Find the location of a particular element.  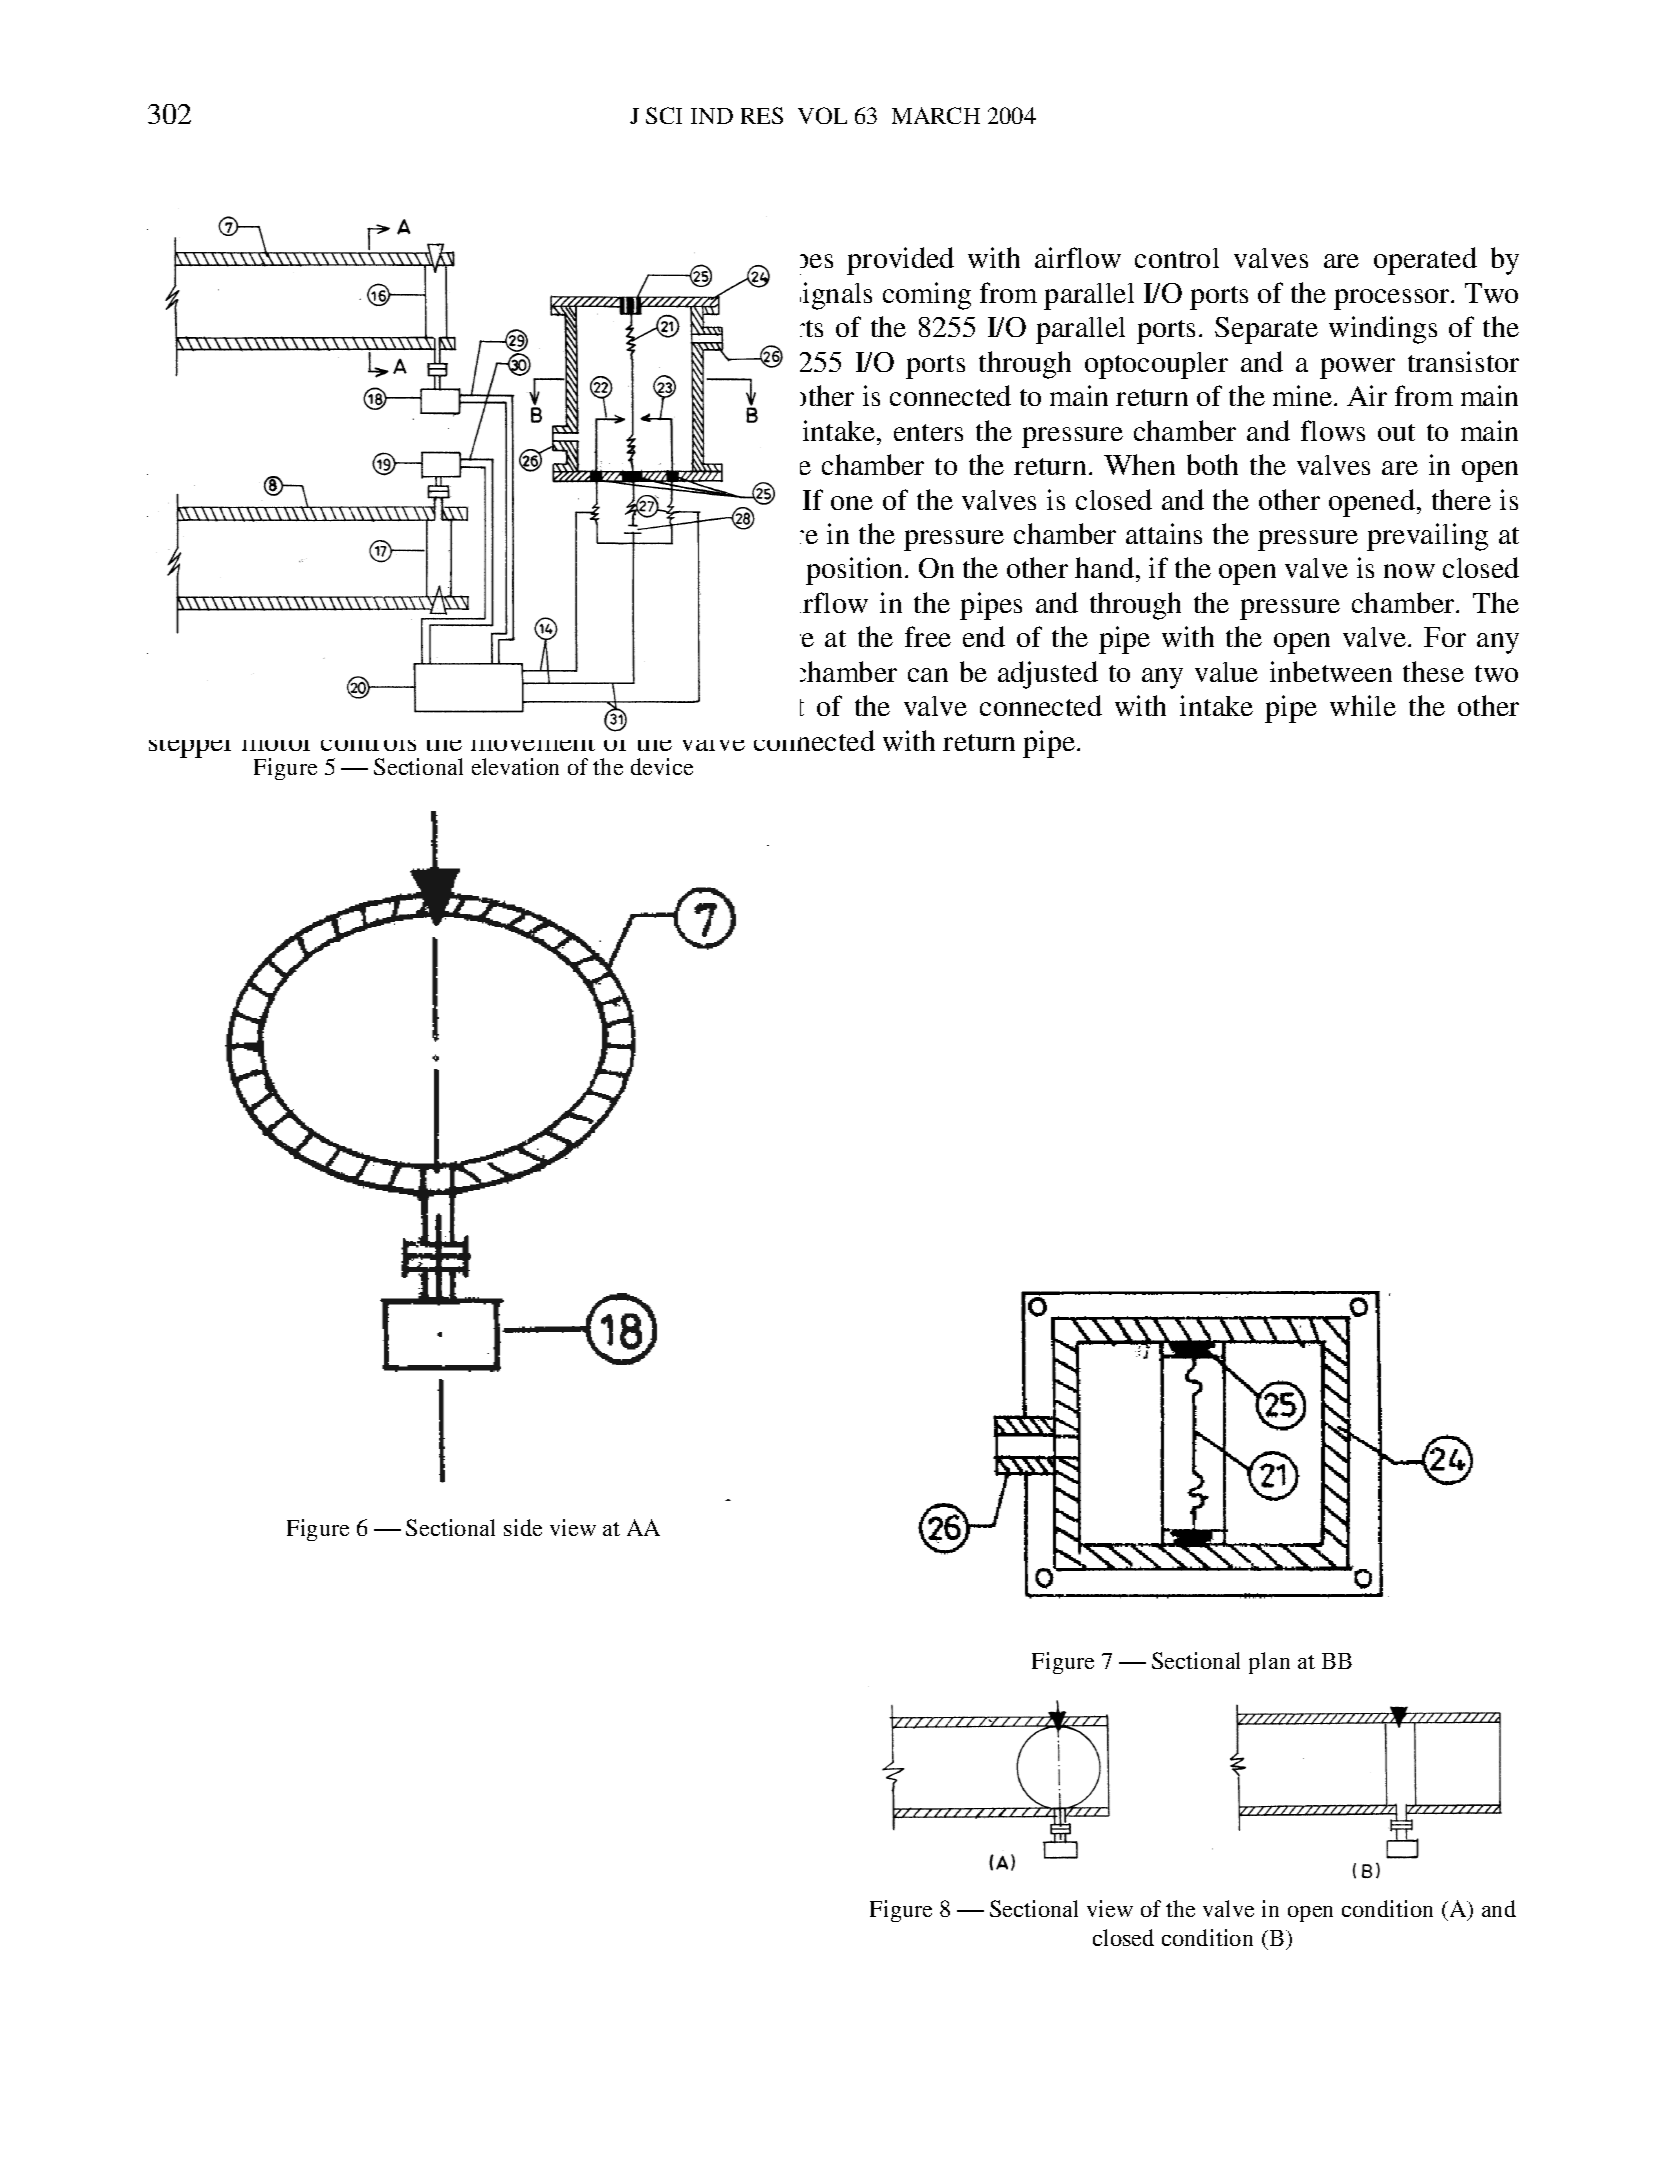

device is located at coordinates (662, 766).
